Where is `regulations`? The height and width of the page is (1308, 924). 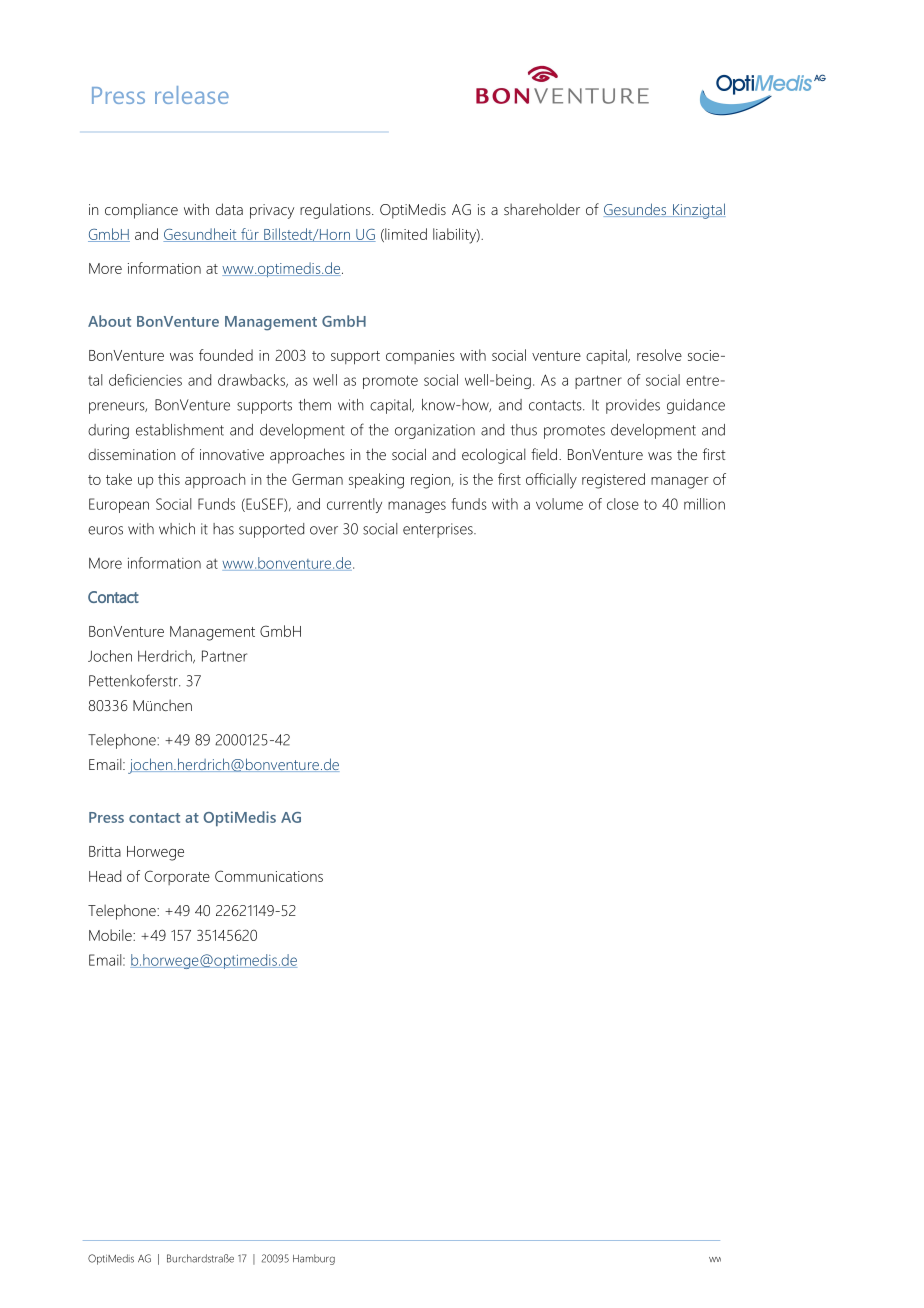
regulations is located at coordinates (336, 211).
